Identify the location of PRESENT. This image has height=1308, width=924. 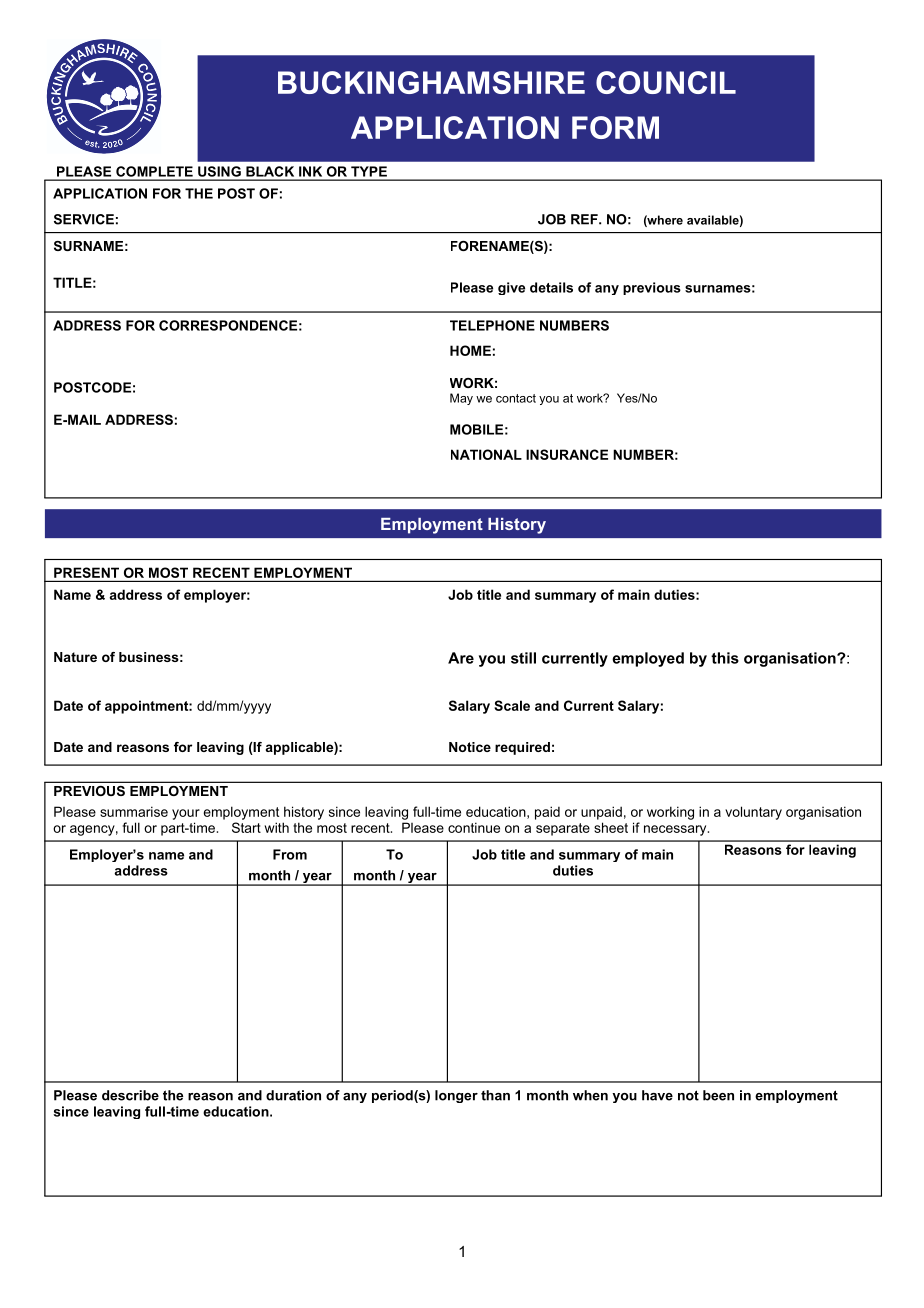
(86, 572).
